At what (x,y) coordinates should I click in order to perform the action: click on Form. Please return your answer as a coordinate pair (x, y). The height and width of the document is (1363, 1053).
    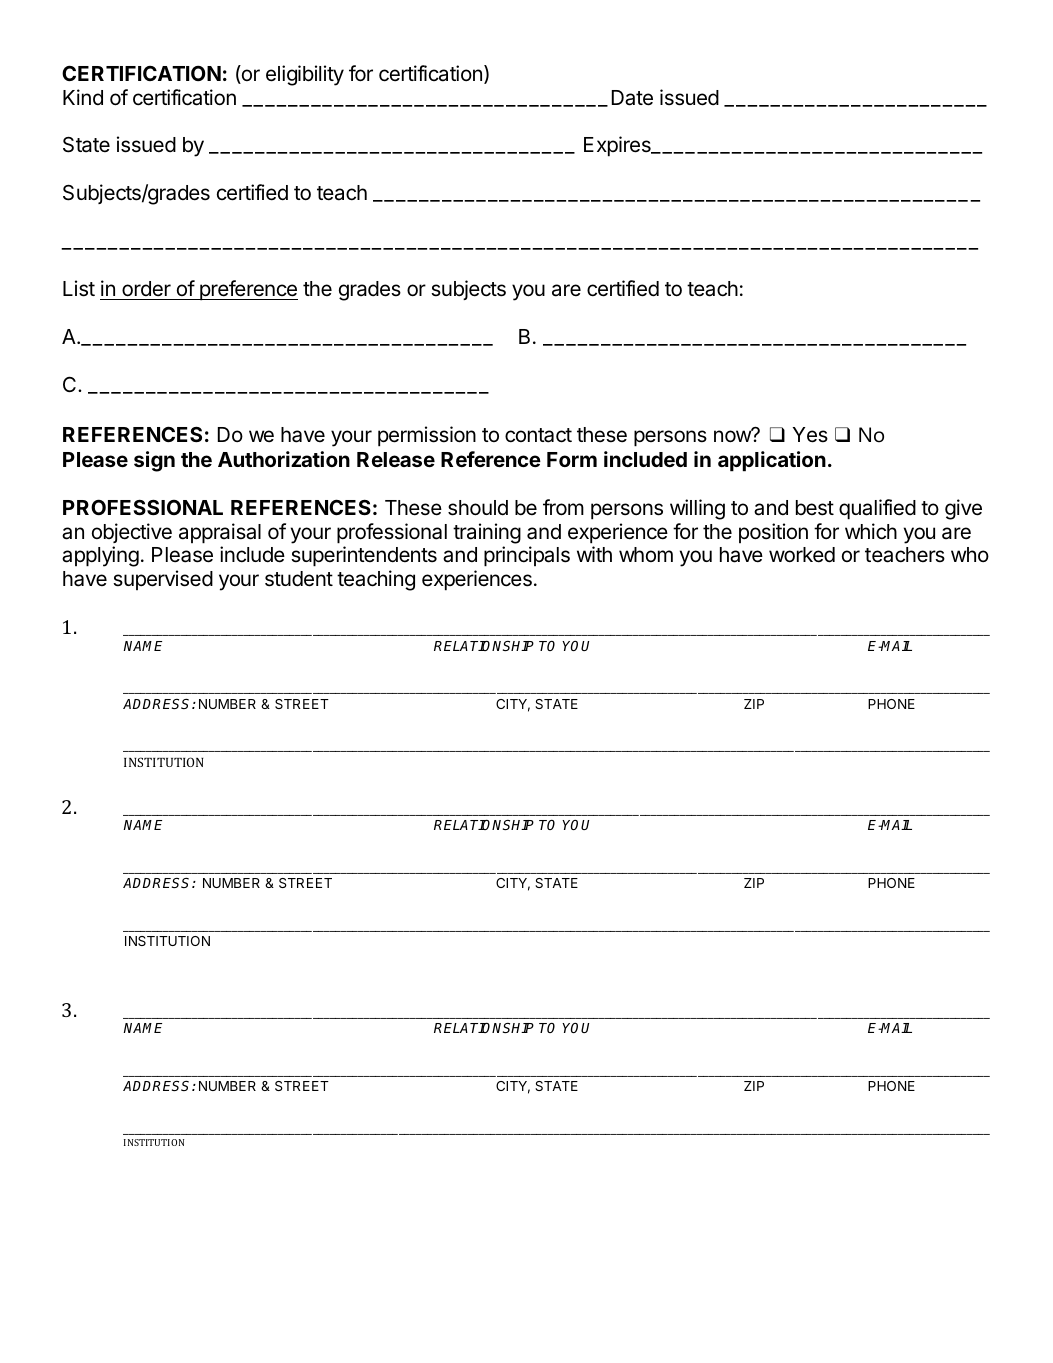
    Looking at the image, I should click on (572, 459).
